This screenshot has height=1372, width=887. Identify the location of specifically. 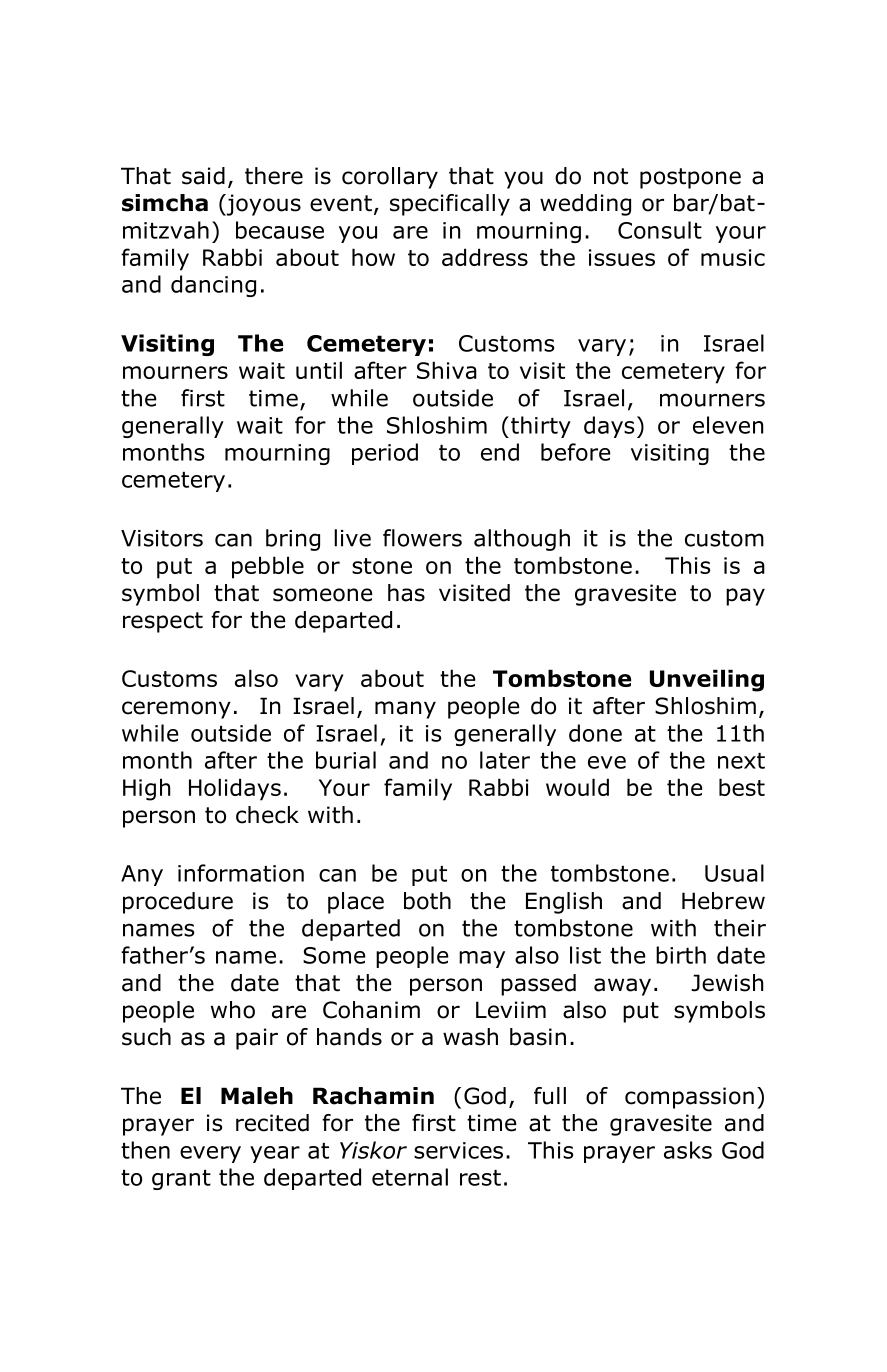
(450, 205).
